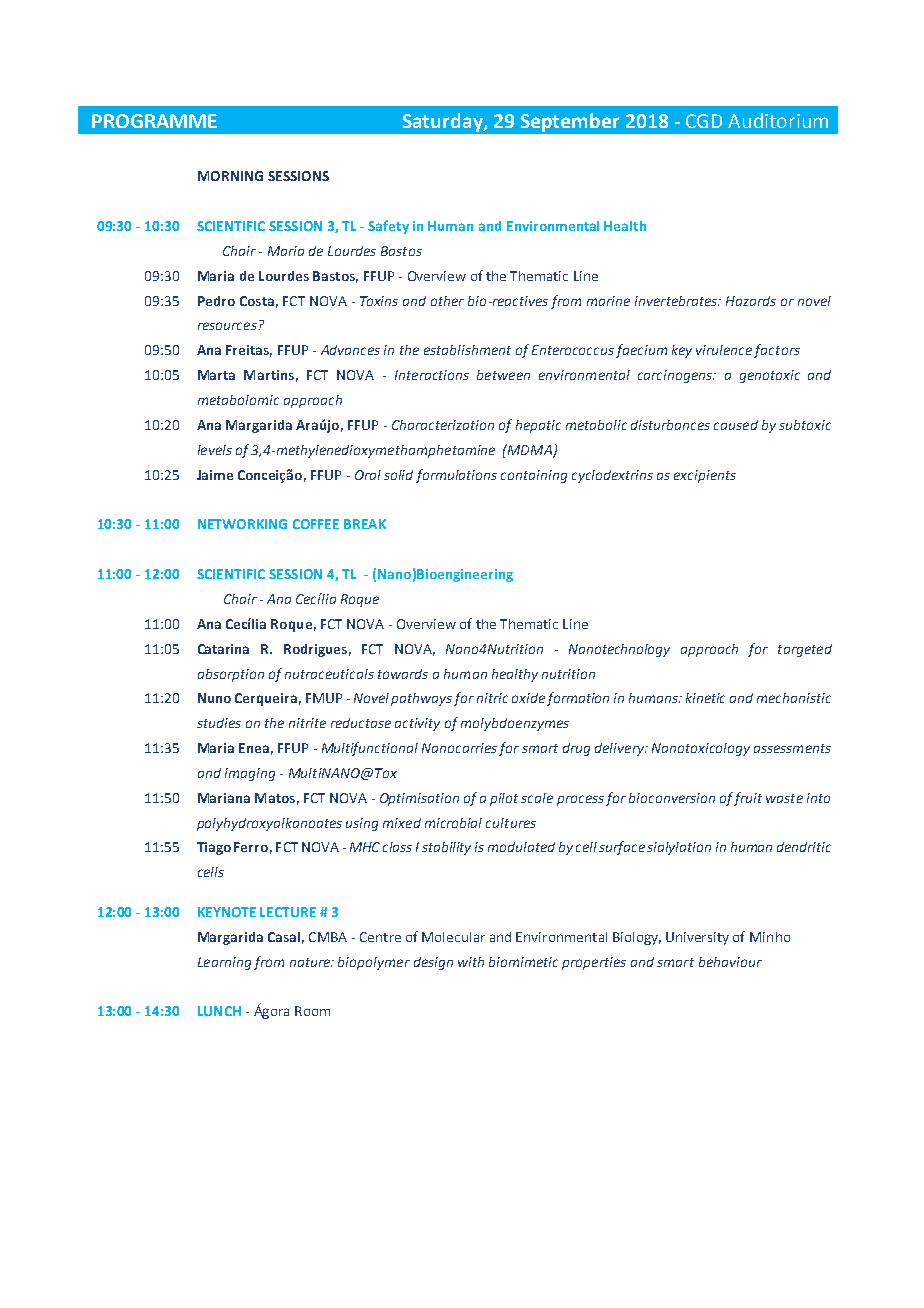  What do you see at coordinates (224, 963) in the screenshot?
I see `Learning` at bounding box center [224, 963].
